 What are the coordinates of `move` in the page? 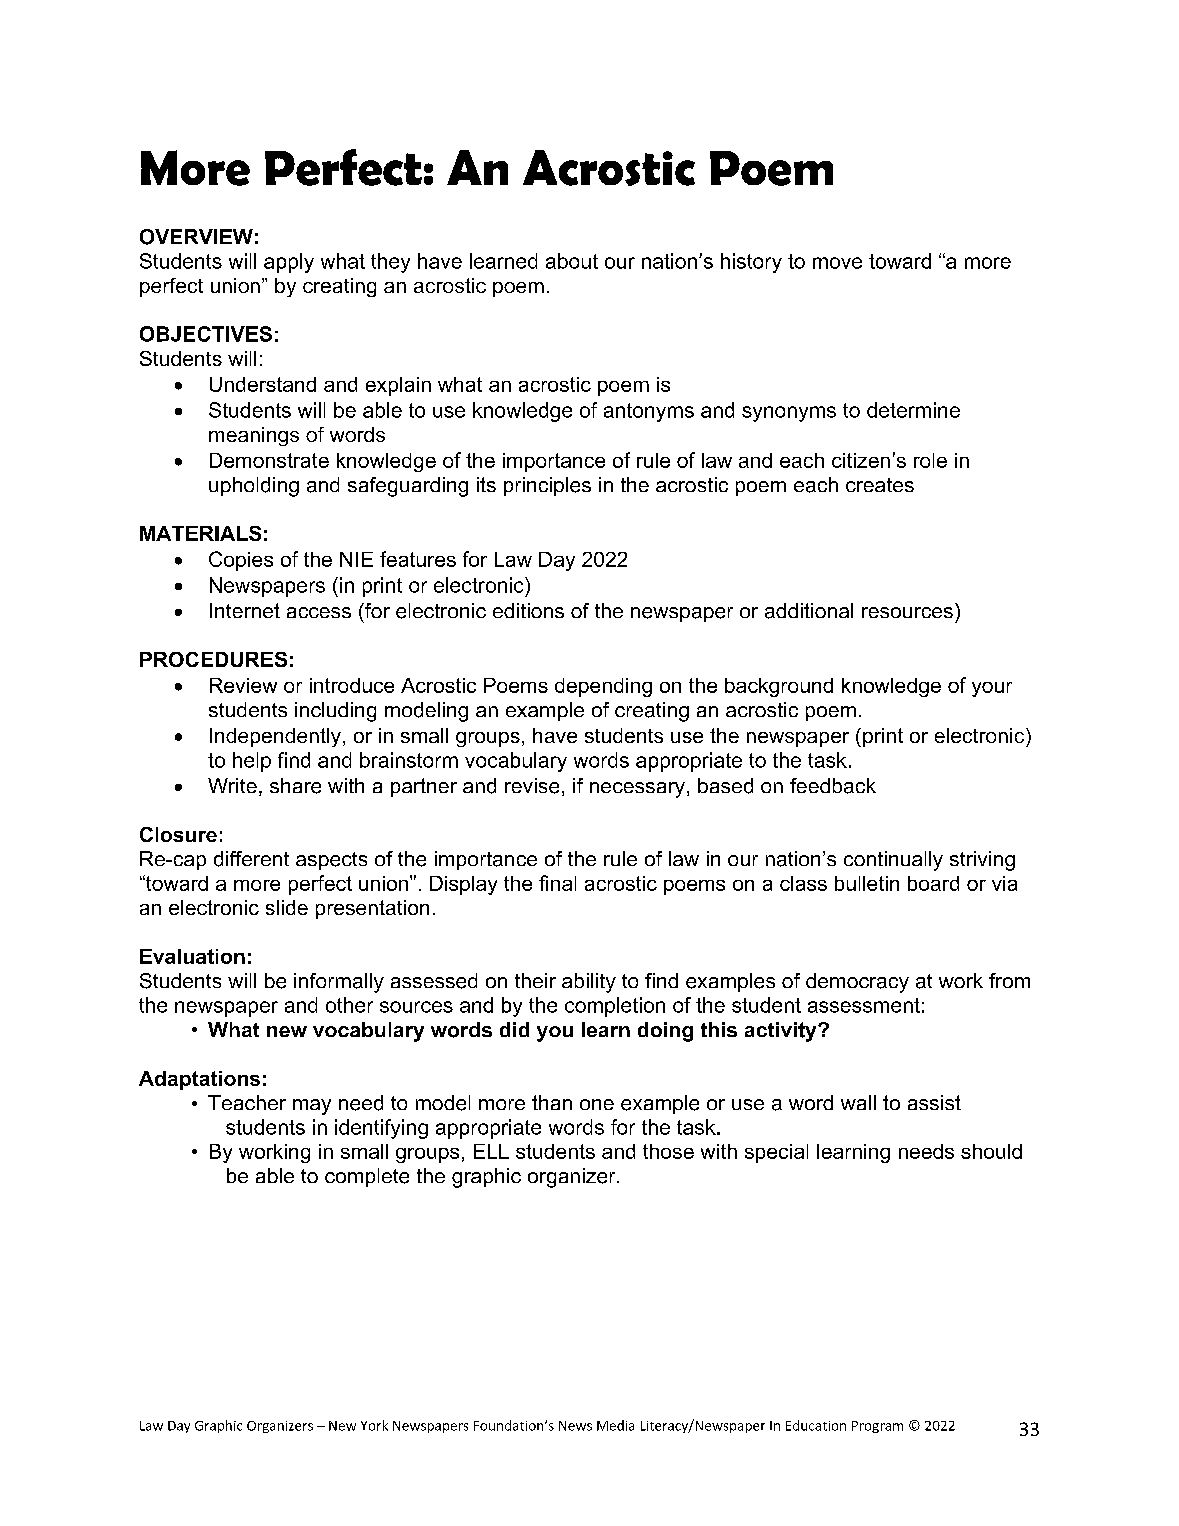 It's located at (837, 263).
